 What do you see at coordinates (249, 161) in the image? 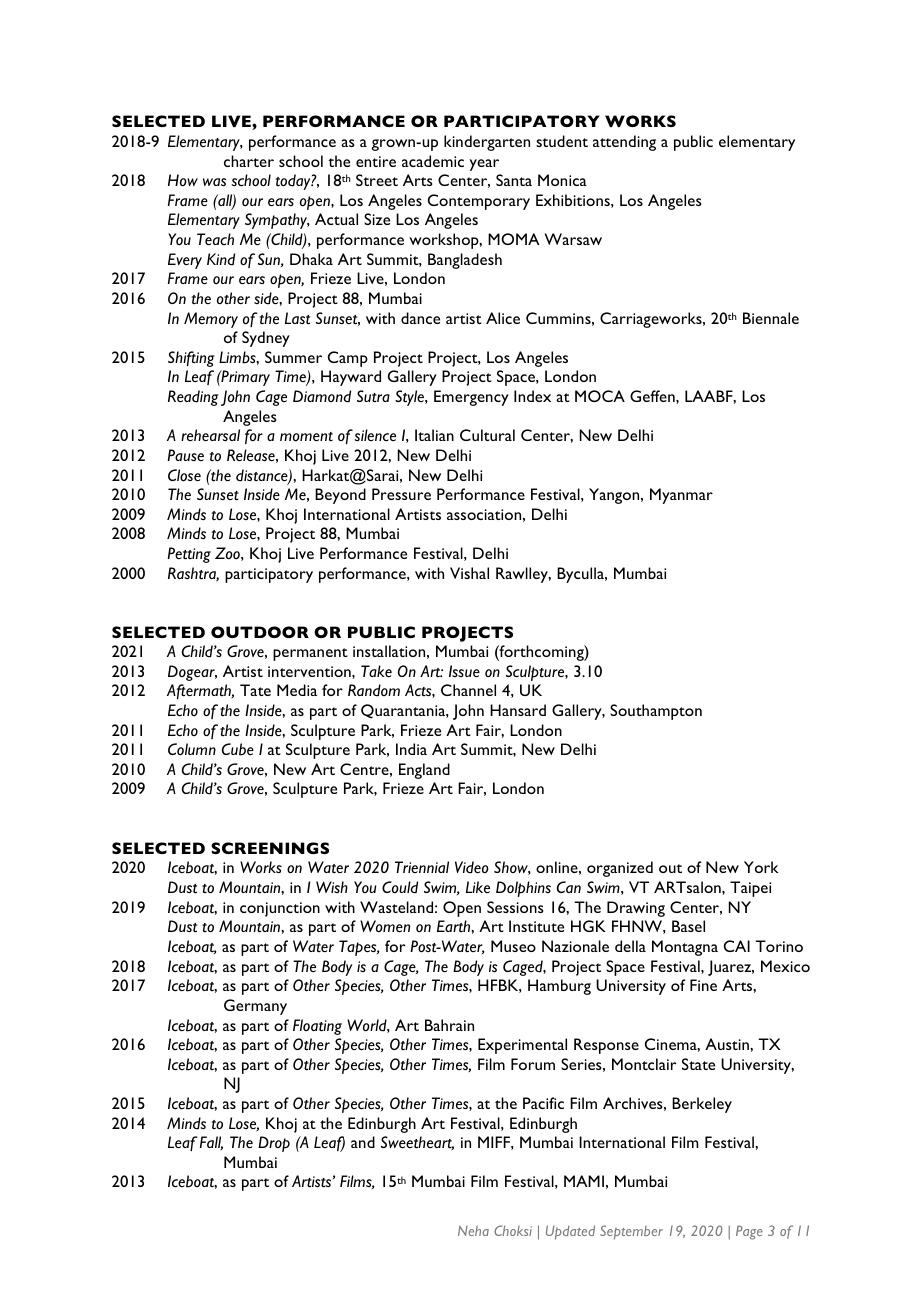
I see `charter` at bounding box center [249, 161].
